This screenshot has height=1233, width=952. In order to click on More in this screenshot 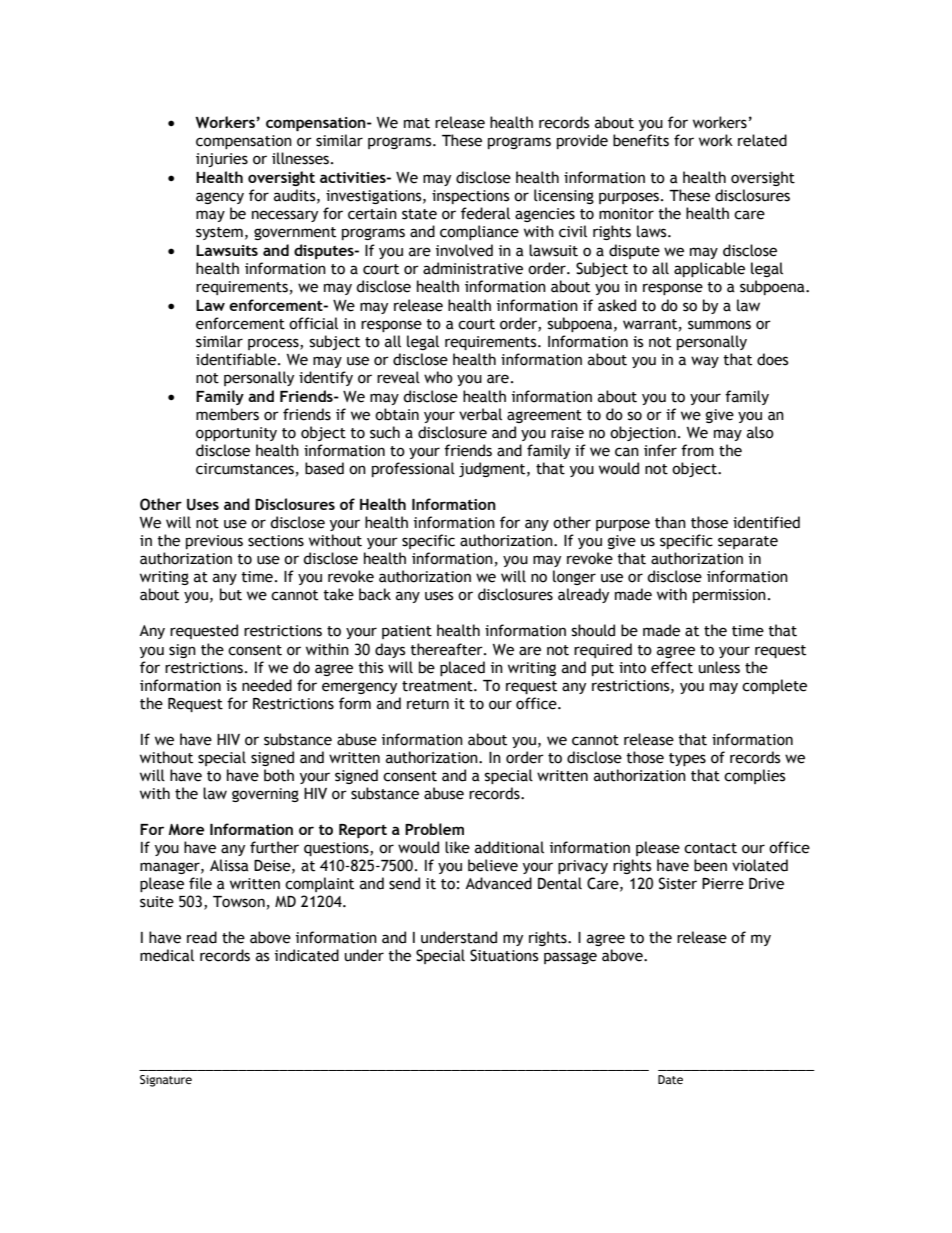, I will do `click(186, 829)`.
